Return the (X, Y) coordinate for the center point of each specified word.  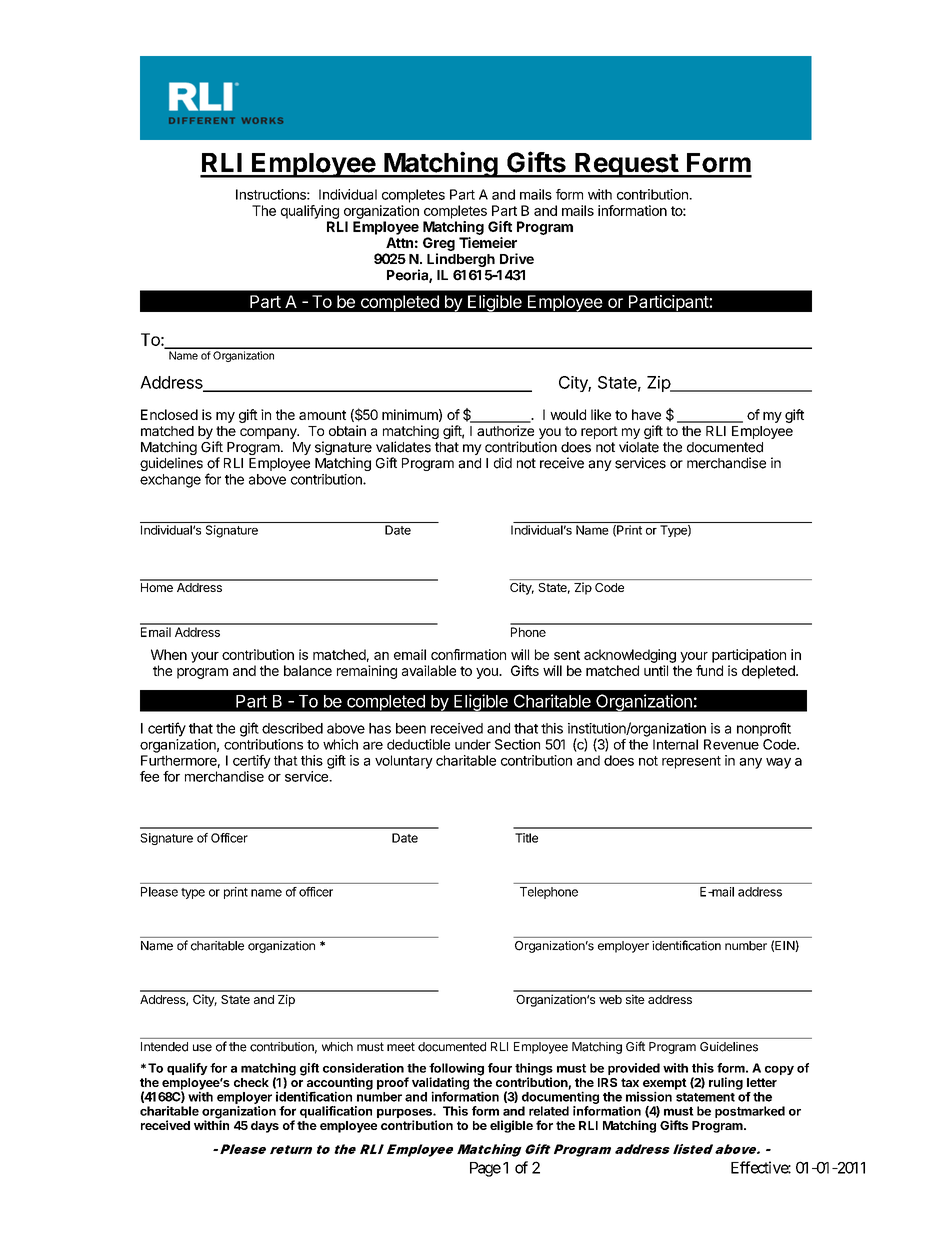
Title (526, 838)
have (646, 414)
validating (440, 1084)
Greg (439, 244)
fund (709, 670)
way (778, 763)
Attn (399, 242)
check (251, 1082)
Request (626, 165)
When (169, 654)
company (269, 433)
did (503, 463)
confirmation (468, 654)
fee (149, 776)
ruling (726, 1083)
